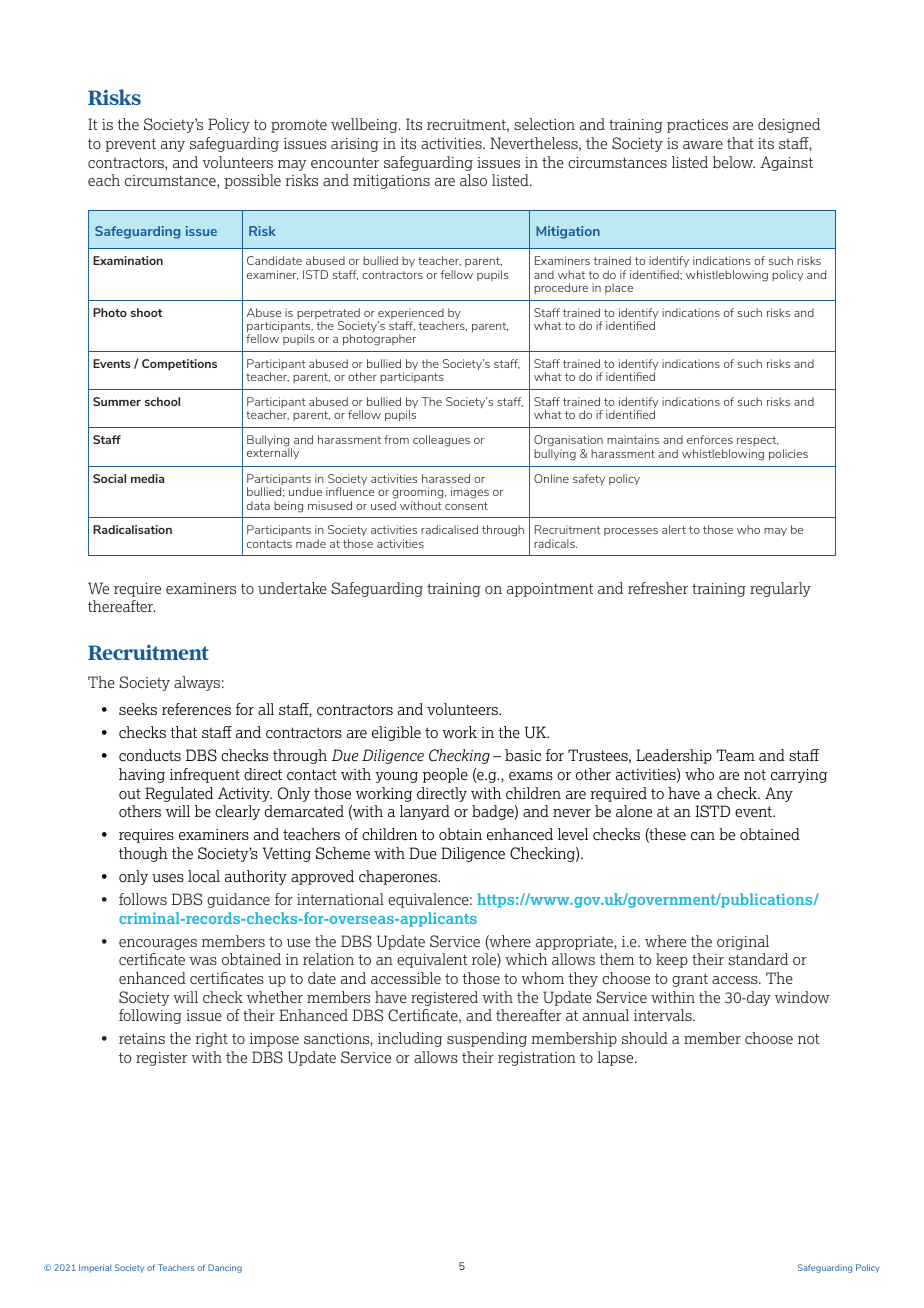 Image resolution: width=924 pixels, height=1308 pixels. Describe the element at coordinates (396, 733) in the screenshot. I see `eligible` at that location.
